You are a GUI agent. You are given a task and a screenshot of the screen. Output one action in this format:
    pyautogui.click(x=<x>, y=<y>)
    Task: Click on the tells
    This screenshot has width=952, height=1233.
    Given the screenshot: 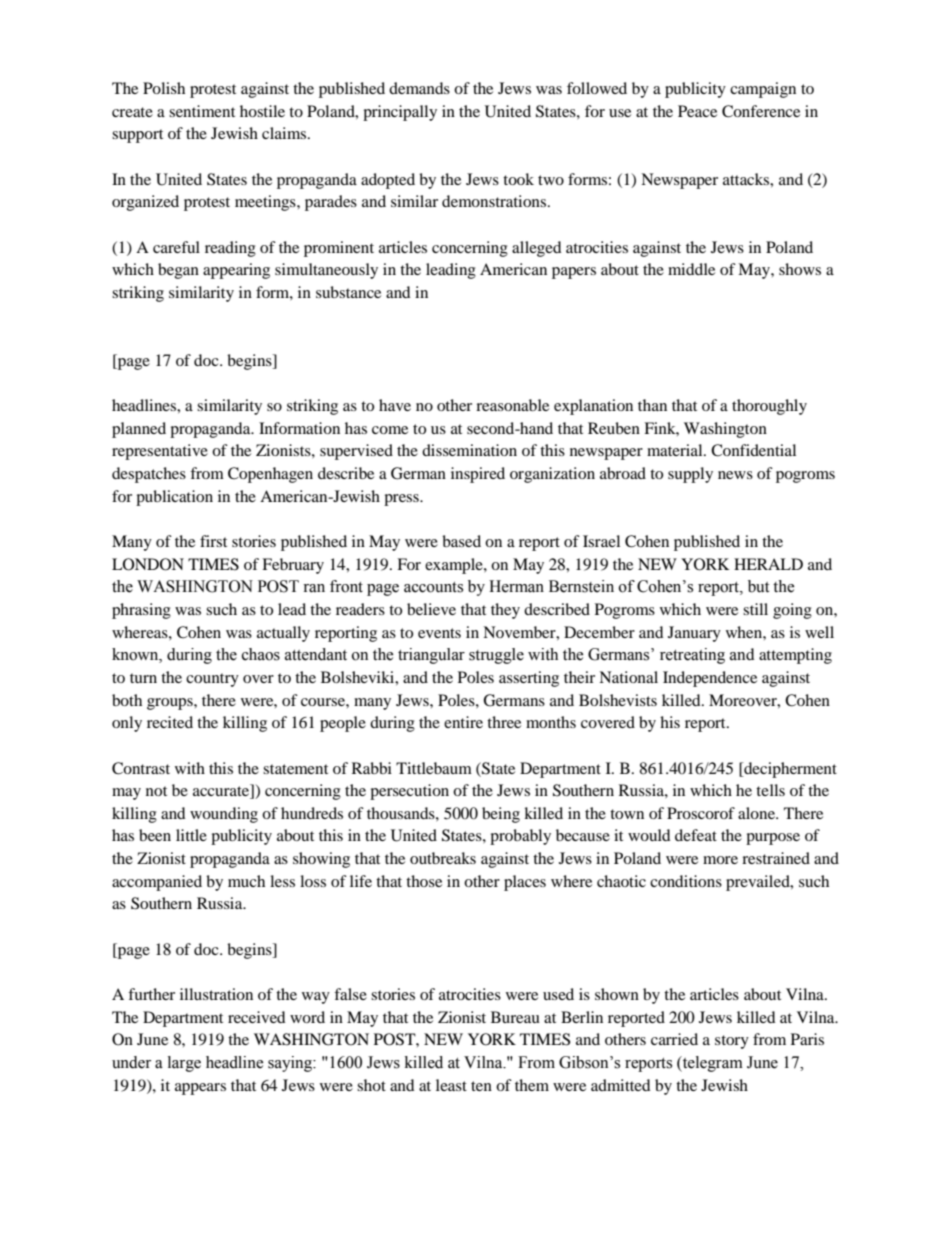 What is the action you would take?
    pyautogui.click(x=770, y=790)
